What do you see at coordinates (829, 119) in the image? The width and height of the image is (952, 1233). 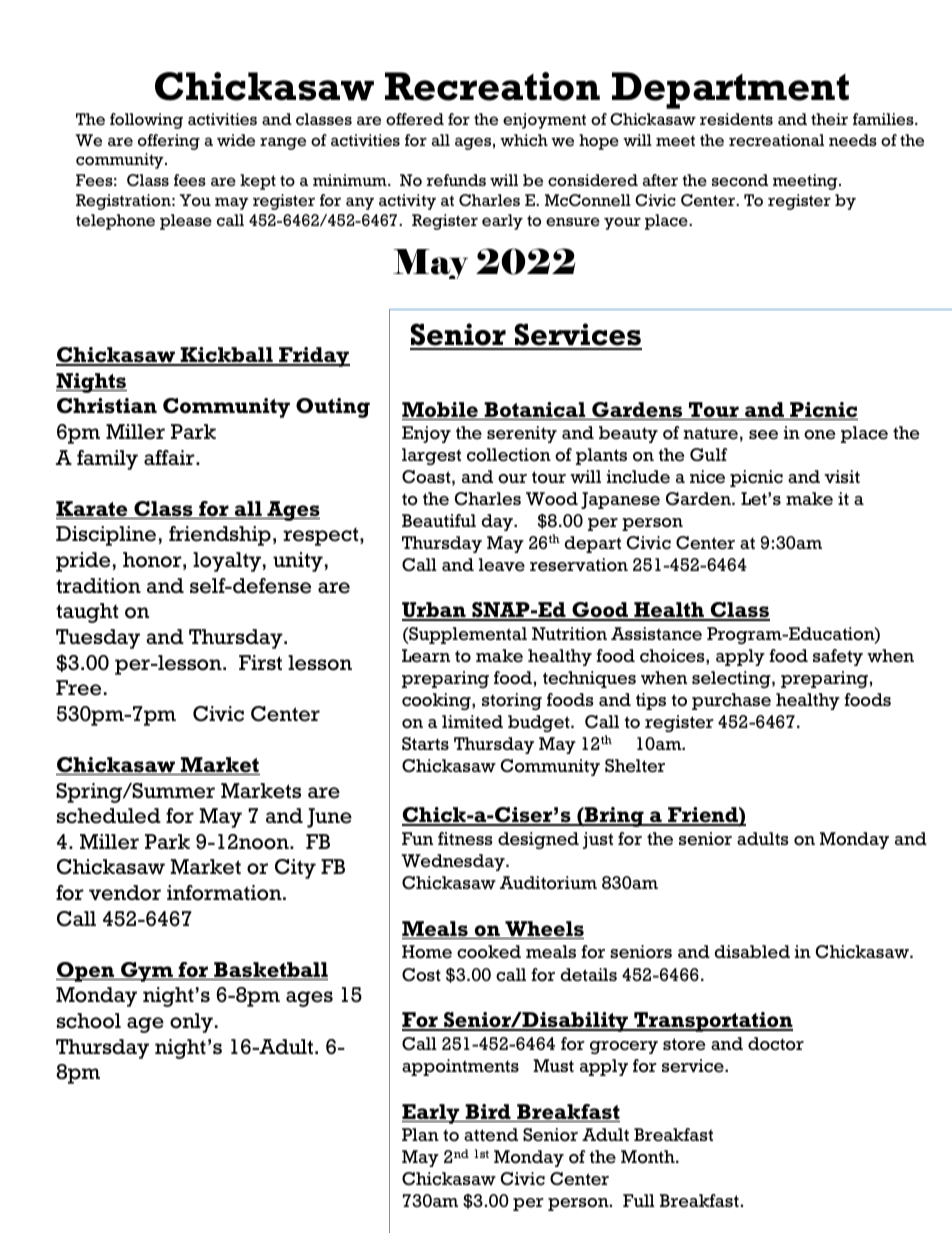 I see `their` at bounding box center [829, 119].
